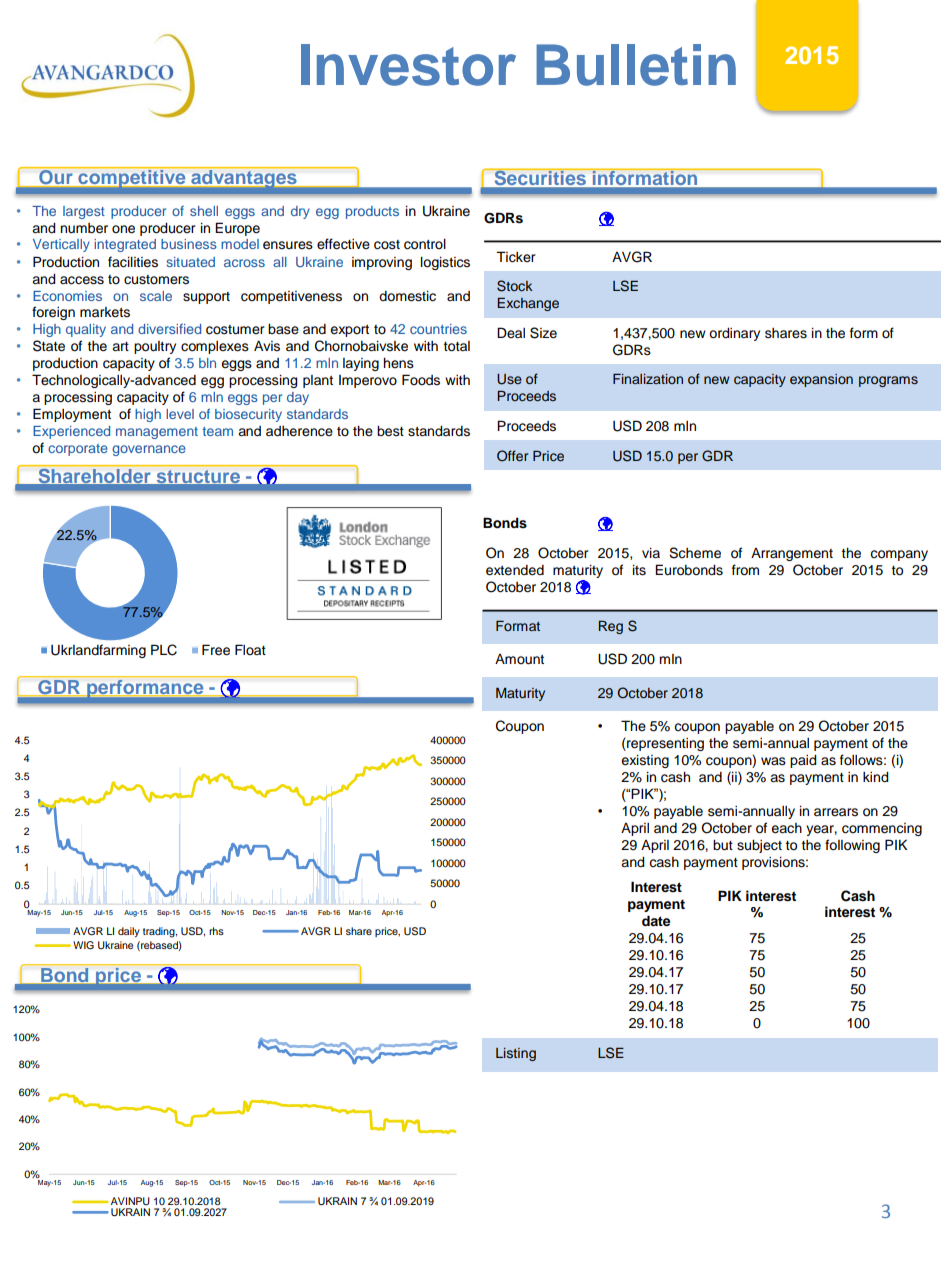  I want to click on extended, so click(515, 570).
